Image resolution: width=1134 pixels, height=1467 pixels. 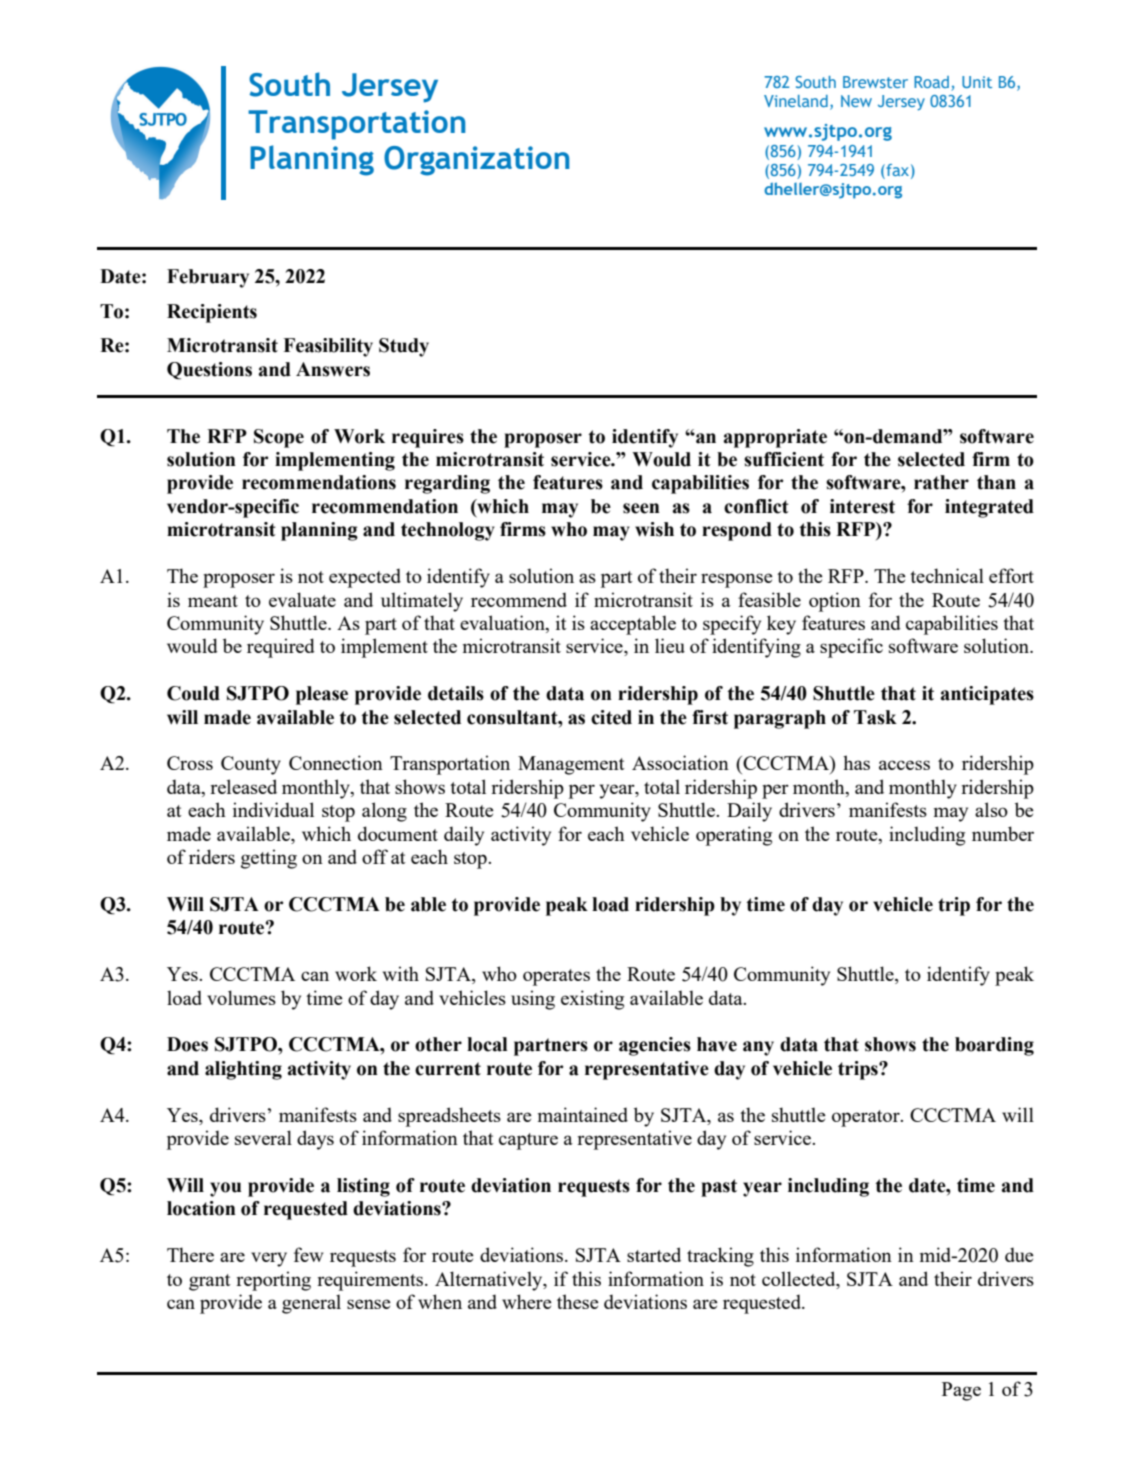 I want to click on evaluate, so click(x=302, y=599).
